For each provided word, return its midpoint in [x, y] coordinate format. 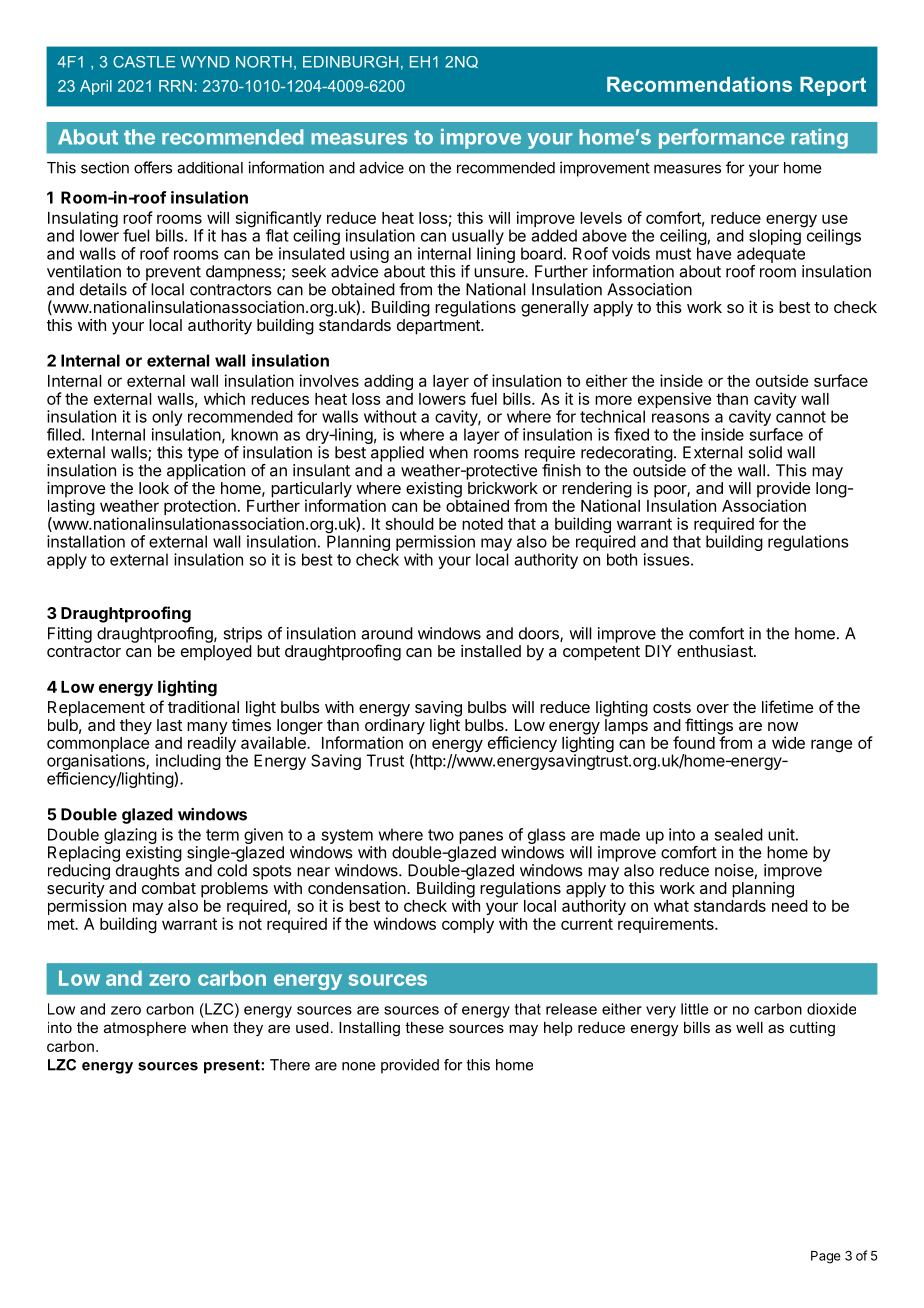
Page [826, 1257]
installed [491, 651]
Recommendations [699, 84]
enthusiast [716, 651]
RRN [175, 86]
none [359, 1066]
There [290, 1065]
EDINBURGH [350, 62]
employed [216, 653]
